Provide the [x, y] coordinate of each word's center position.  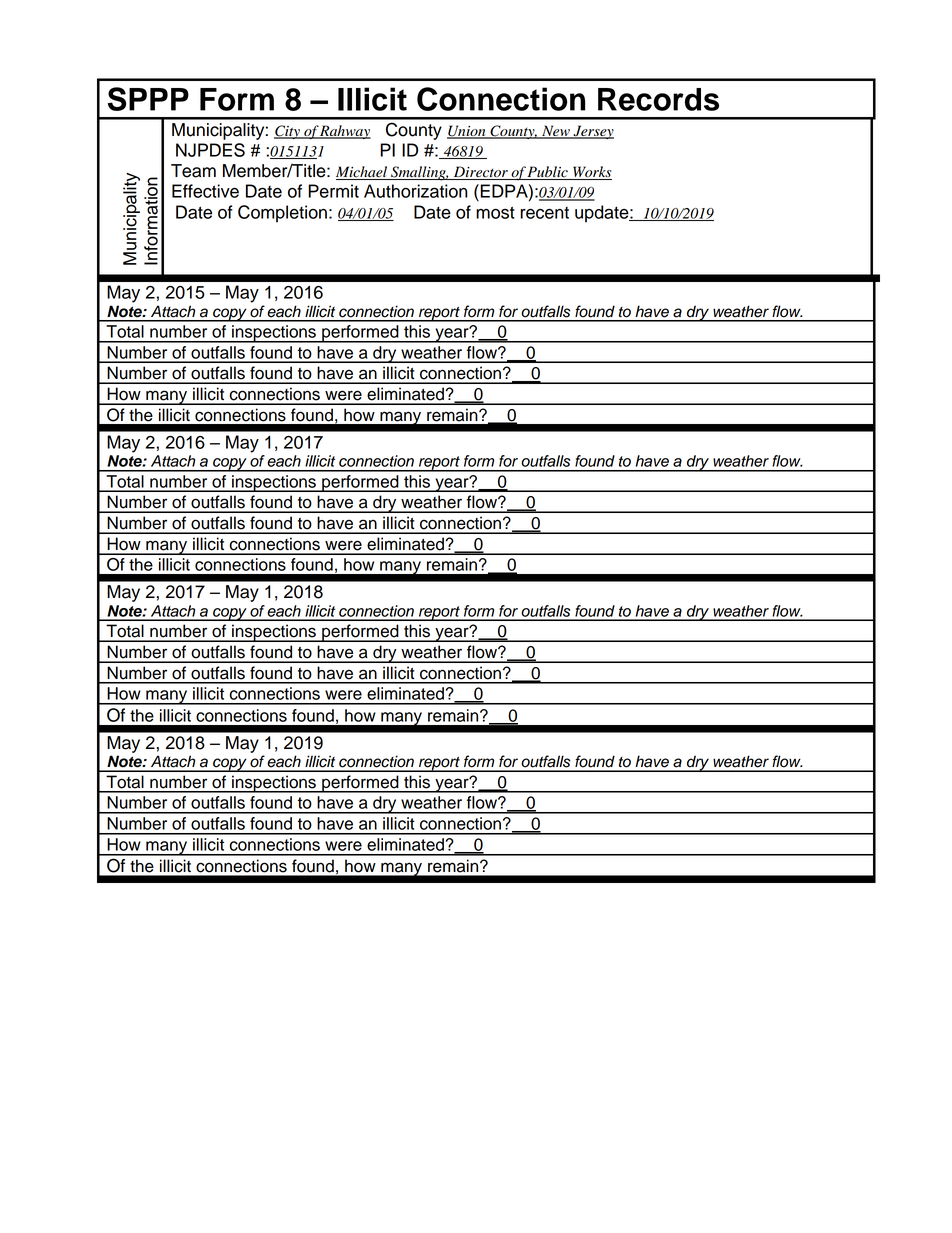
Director [480, 173]
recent [544, 213]
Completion [282, 214]
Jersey [592, 132]
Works [591, 173]
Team [193, 171]
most [495, 212]
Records [658, 99]
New [556, 132]
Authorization [416, 191]
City [288, 132]
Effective [205, 191]
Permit [333, 191]
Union [467, 132]
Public [548, 173]
